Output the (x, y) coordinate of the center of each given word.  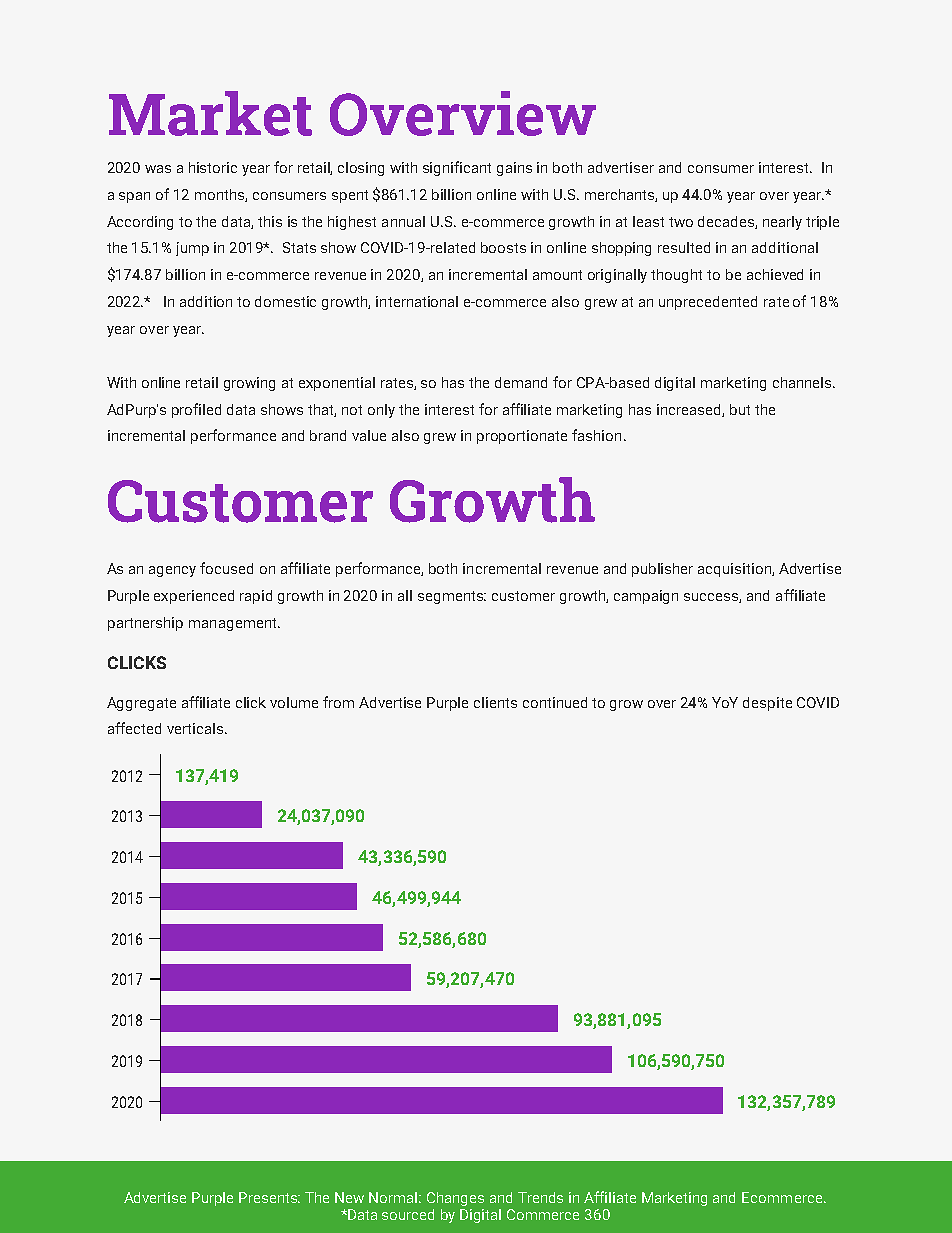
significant (457, 168)
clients (495, 702)
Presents (269, 1197)
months (221, 195)
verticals (196, 728)
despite (767, 704)
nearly (782, 223)
